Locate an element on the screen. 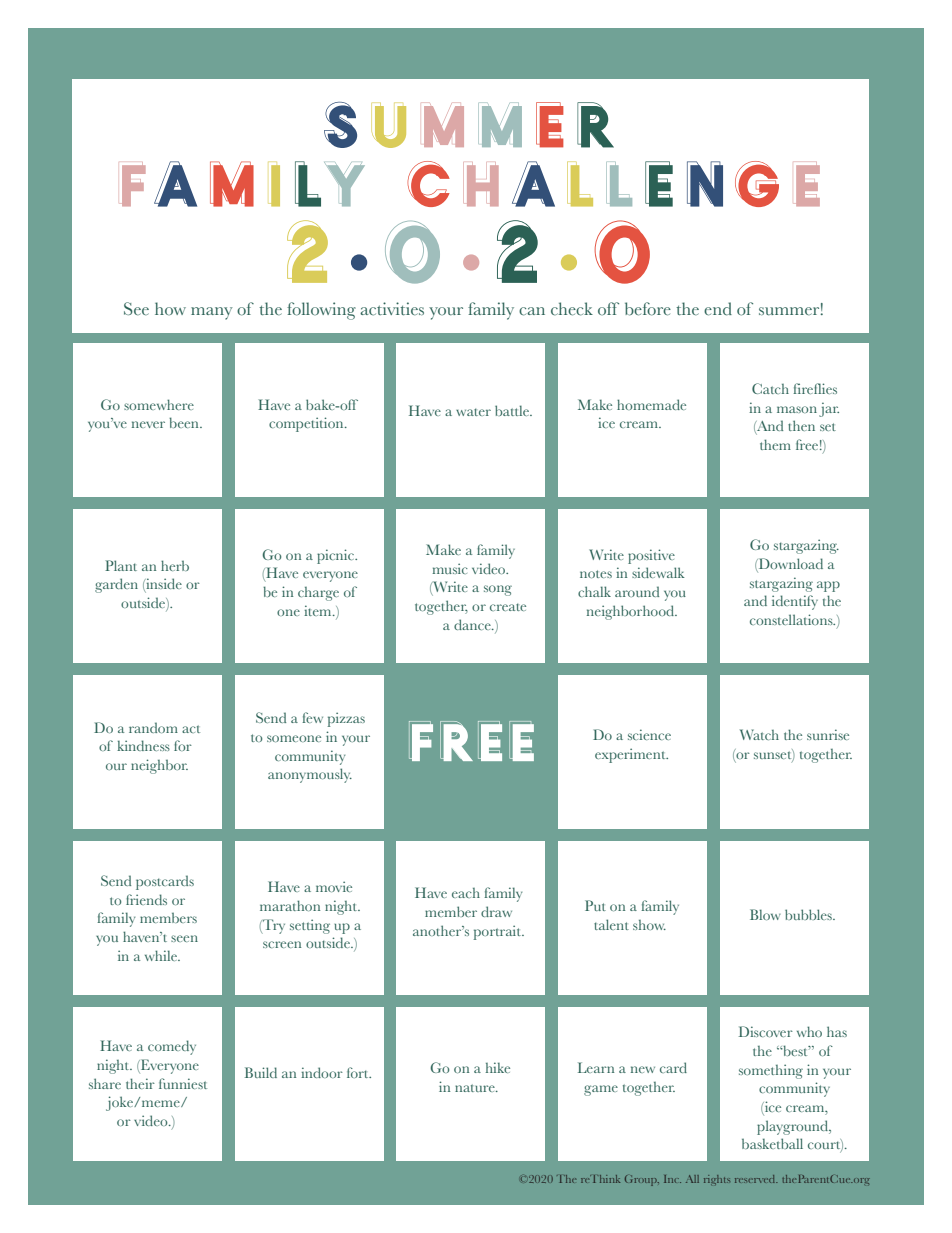  each is located at coordinates (466, 893).
